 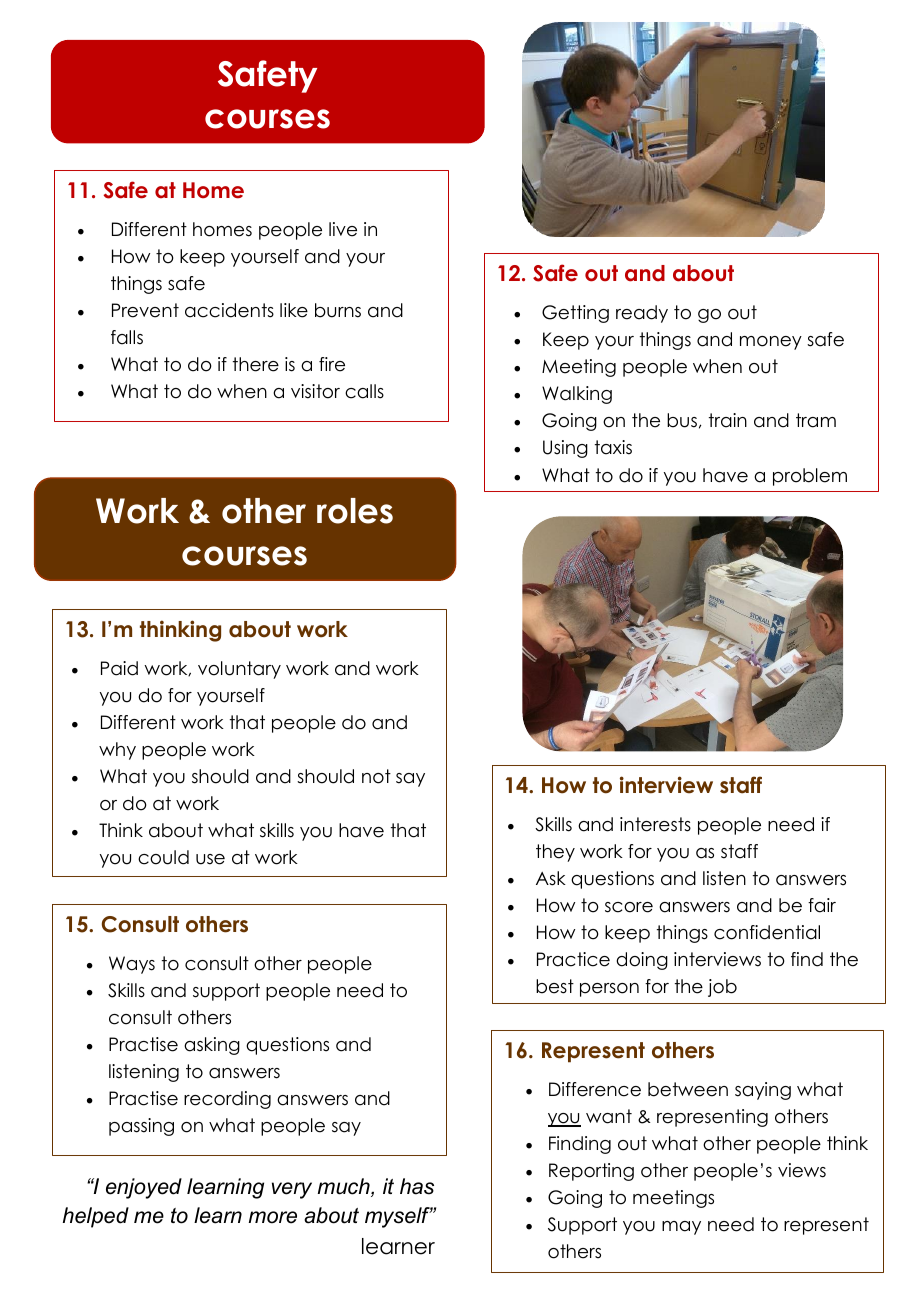 I want to click on interests, so click(x=655, y=824).
